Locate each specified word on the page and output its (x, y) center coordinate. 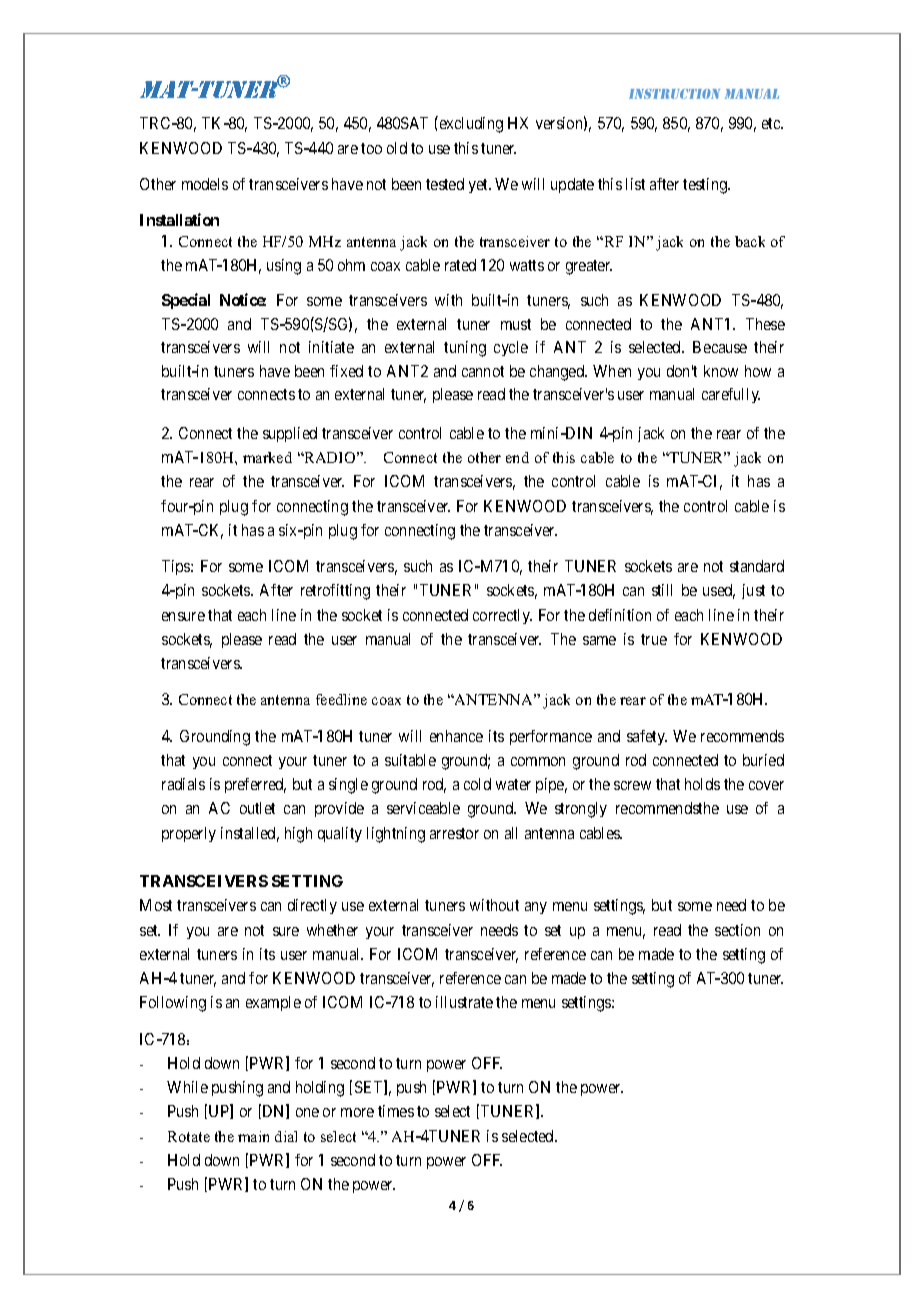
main (253, 1136)
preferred (255, 785)
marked (267, 457)
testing (706, 186)
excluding (470, 124)
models (205, 184)
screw (632, 785)
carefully (731, 395)
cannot (483, 371)
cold (477, 784)
